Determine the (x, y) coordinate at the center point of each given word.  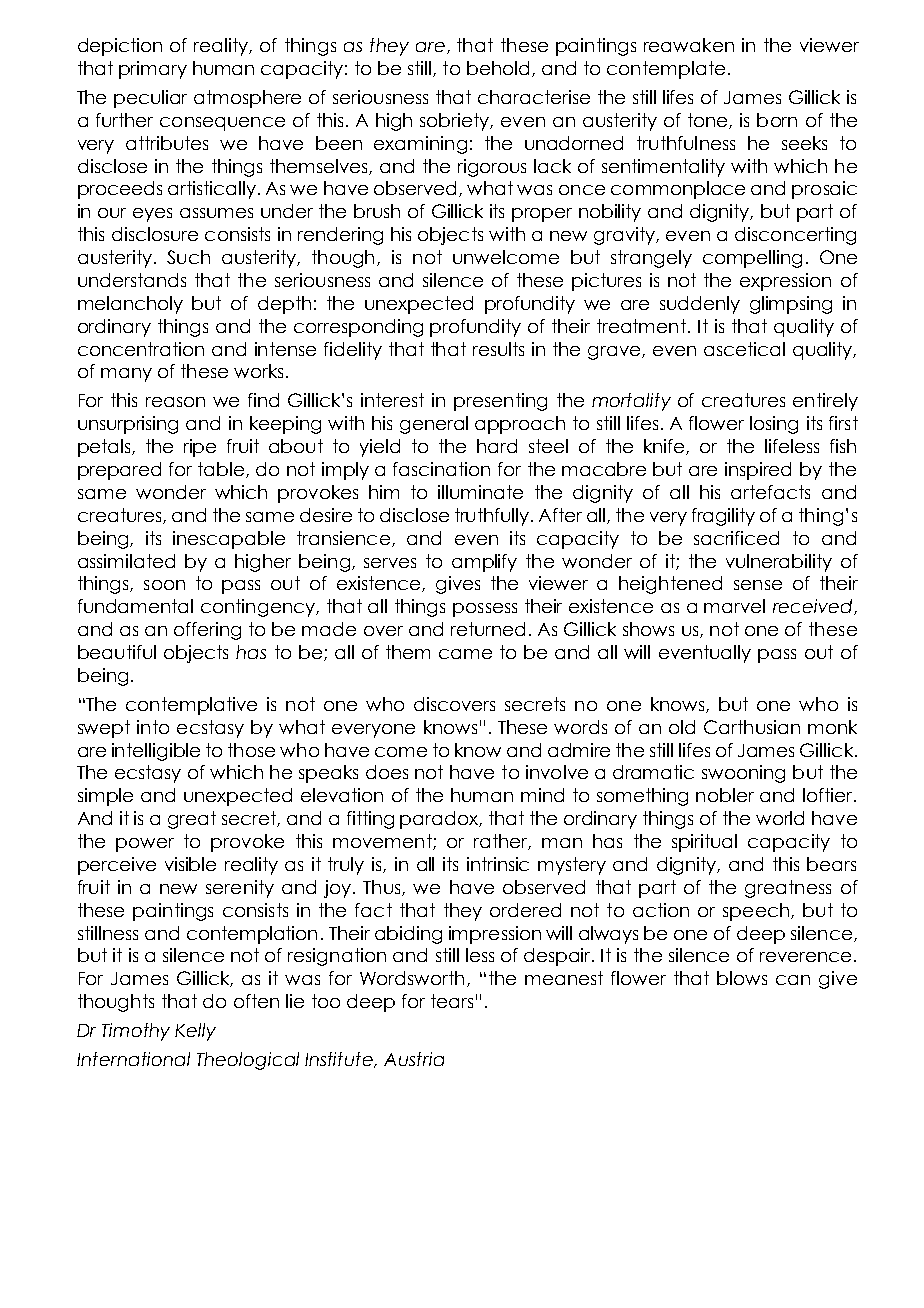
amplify (484, 563)
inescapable (229, 540)
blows (742, 978)
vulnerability (779, 563)
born (777, 120)
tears (452, 1001)
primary (153, 70)
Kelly (195, 1032)
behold (498, 68)
